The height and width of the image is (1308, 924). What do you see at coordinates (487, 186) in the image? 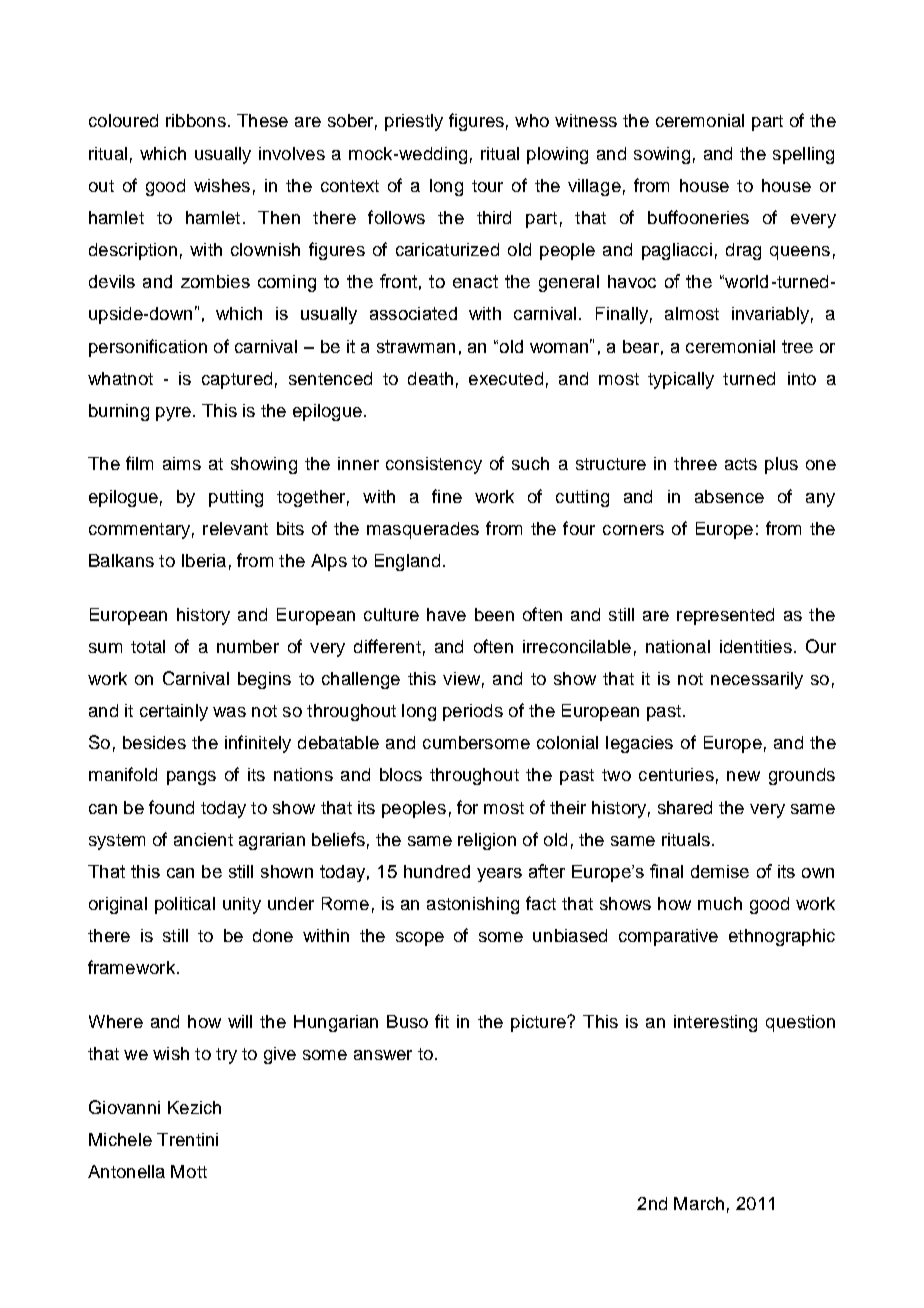
I see `tour` at bounding box center [487, 186].
